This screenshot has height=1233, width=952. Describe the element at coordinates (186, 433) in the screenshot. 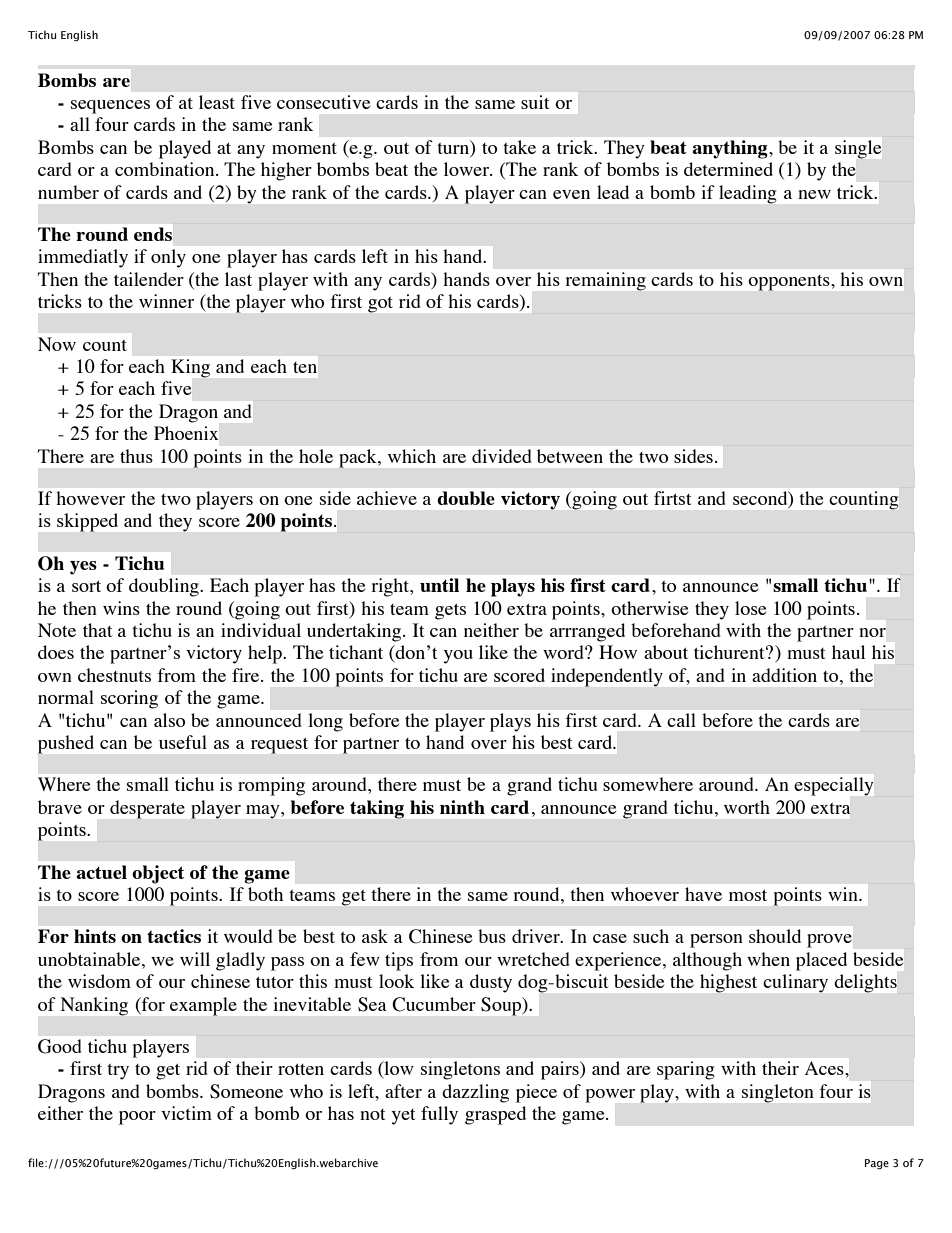

I see `Phoenix` at that location.
